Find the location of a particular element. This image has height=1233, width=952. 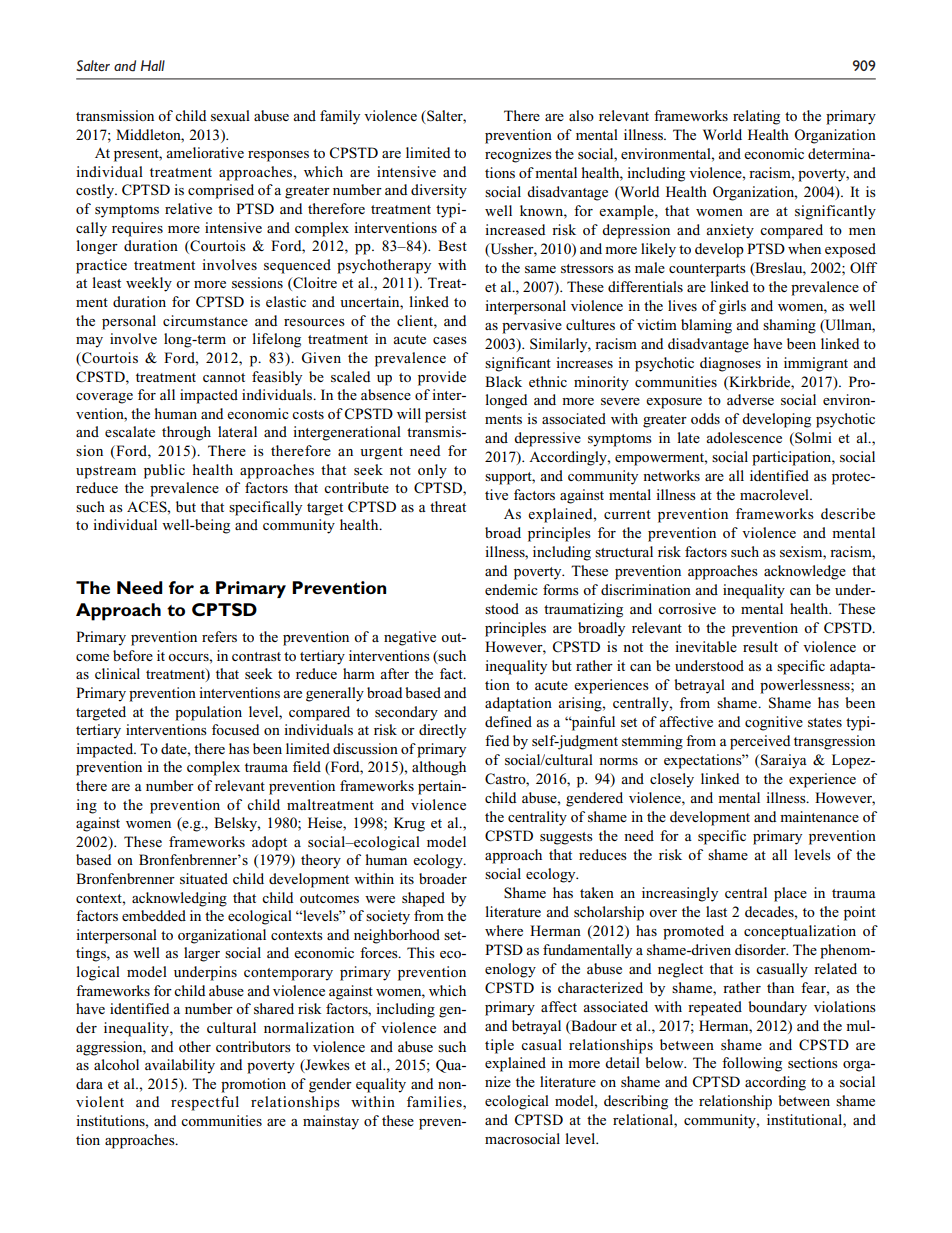

persist is located at coordinates (445, 415).
